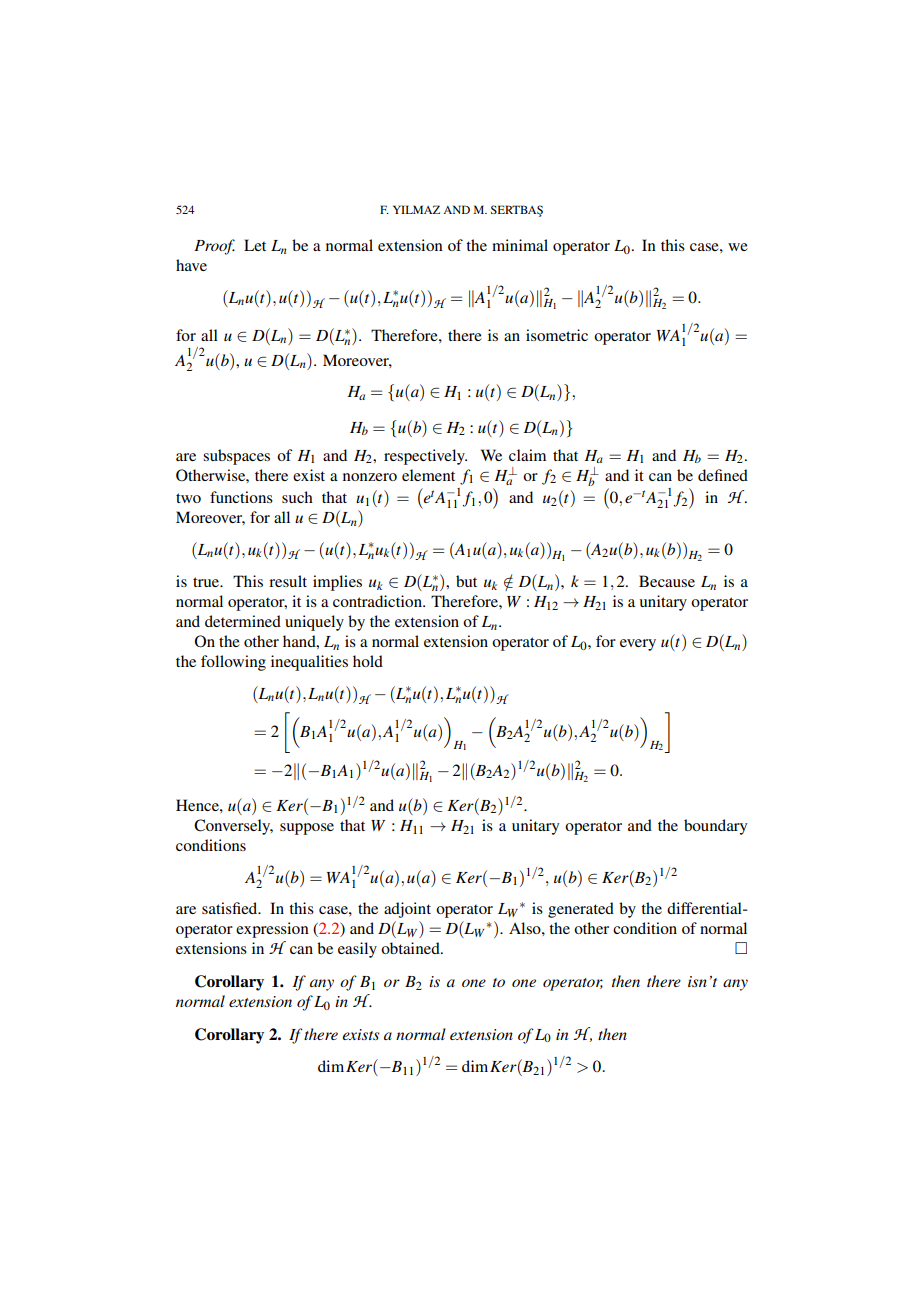  What do you see at coordinates (667, 581) in the screenshot?
I see `Because` at bounding box center [667, 581].
